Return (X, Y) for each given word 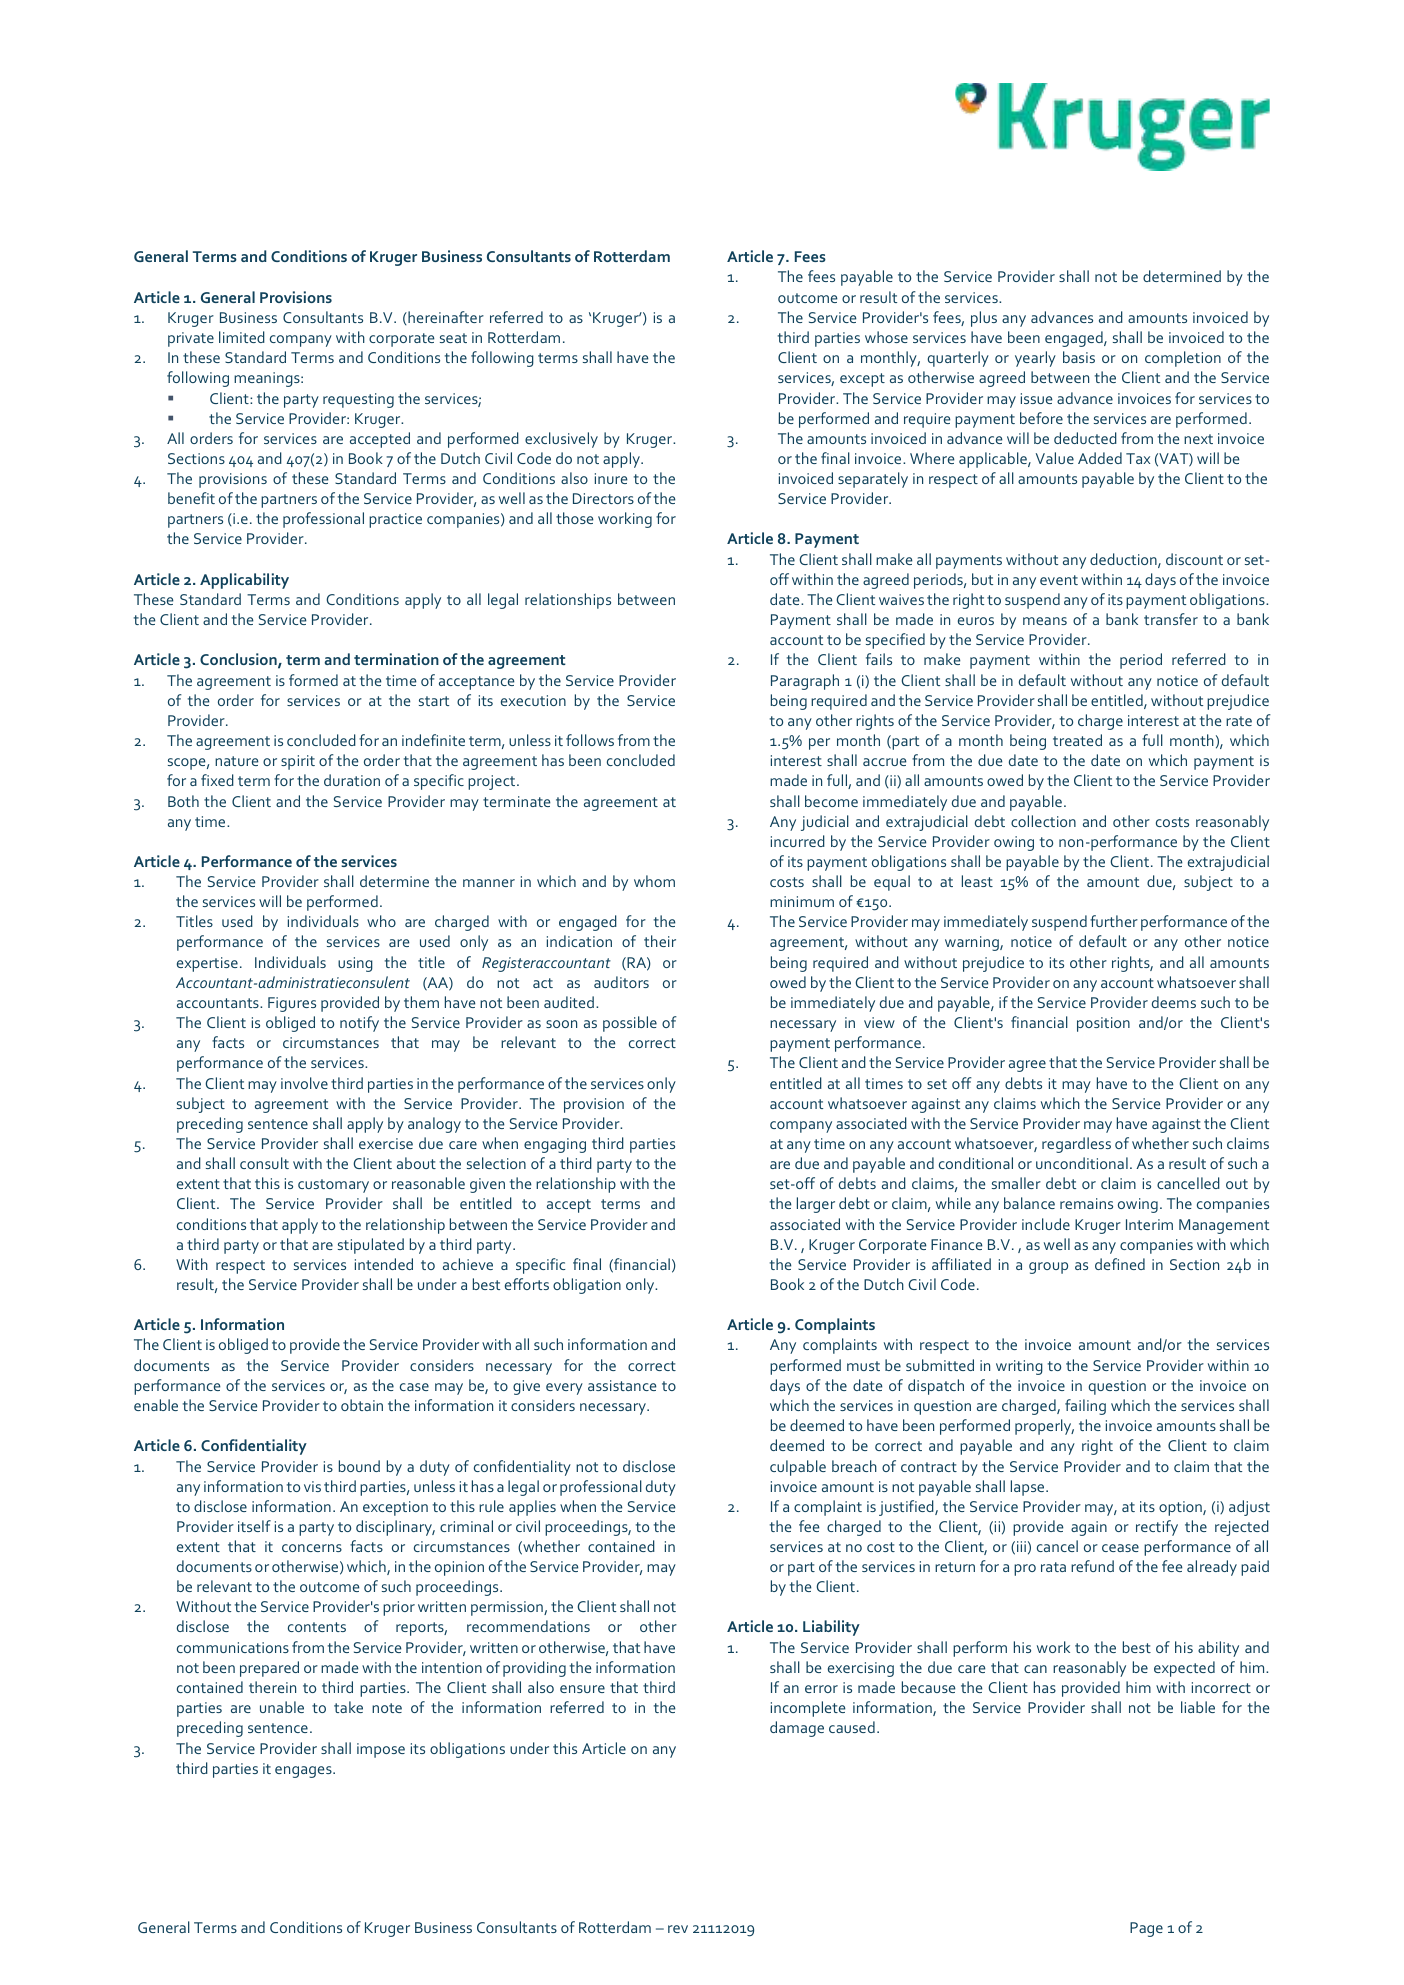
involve (304, 1083)
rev (678, 1929)
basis (1079, 357)
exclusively (561, 440)
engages (304, 1772)
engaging (555, 1145)
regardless (1076, 1145)
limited (242, 337)
